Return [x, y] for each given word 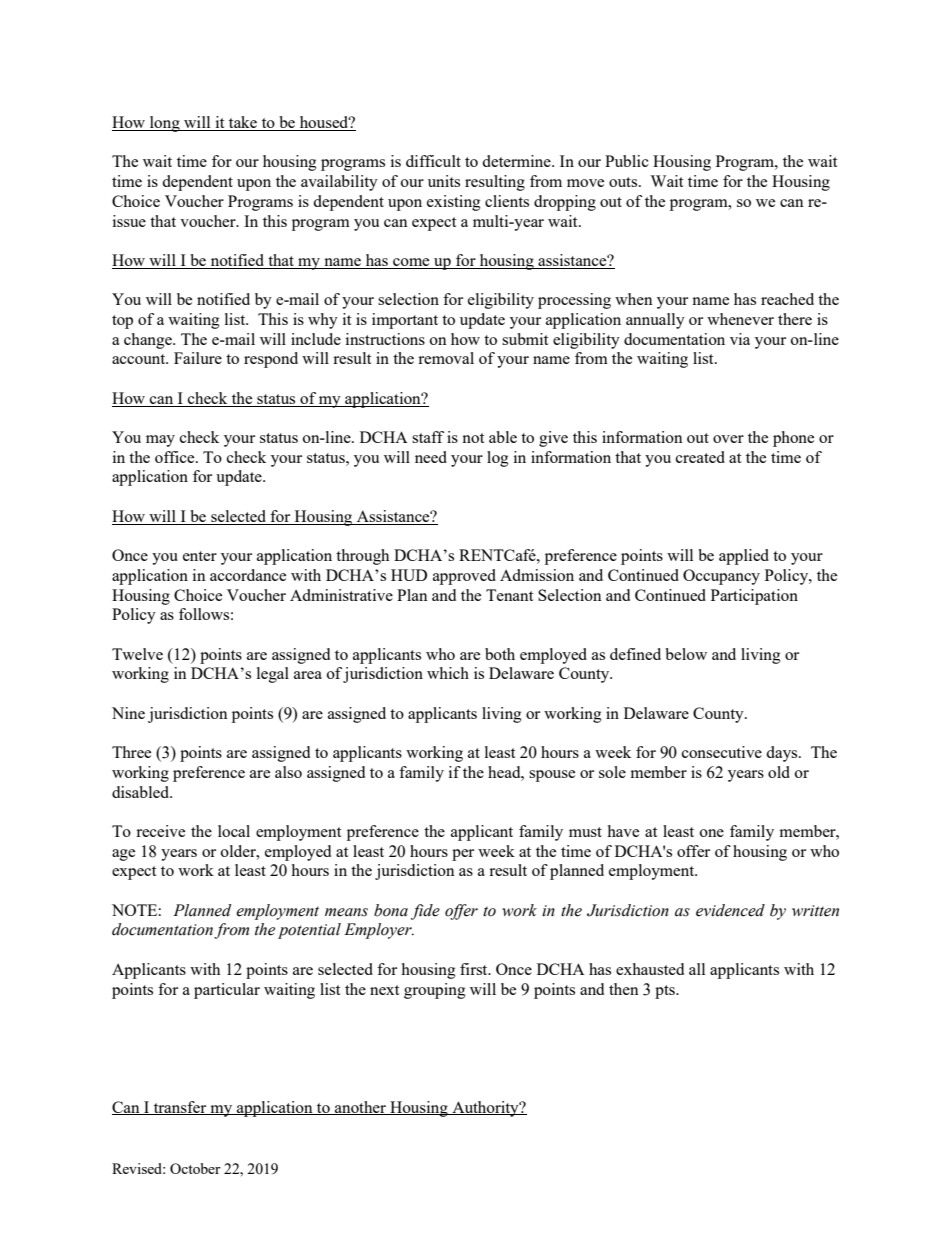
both [500, 654]
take [243, 123]
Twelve [137, 654]
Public [627, 161]
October [195, 1168]
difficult [433, 161]
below [686, 654]
